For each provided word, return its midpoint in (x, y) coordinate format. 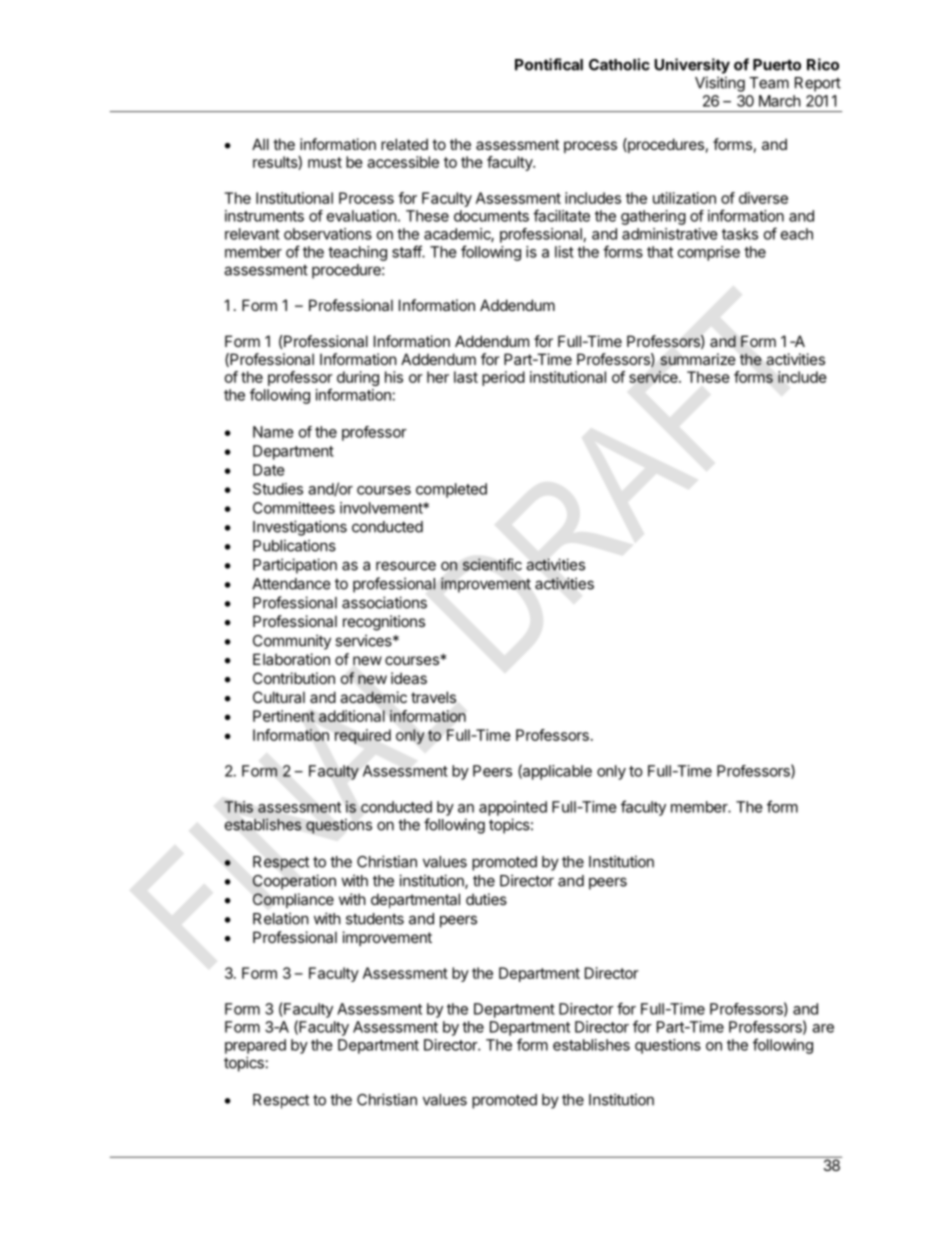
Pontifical (549, 64)
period (503, 378)
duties (486, 899)
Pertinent (284, 716)
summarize (698, 359)
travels (433, 697)
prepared (255, 1046)
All (260, 144)
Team (769, 83)
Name (273, 432)
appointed (513, 808)
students (375, 919)
